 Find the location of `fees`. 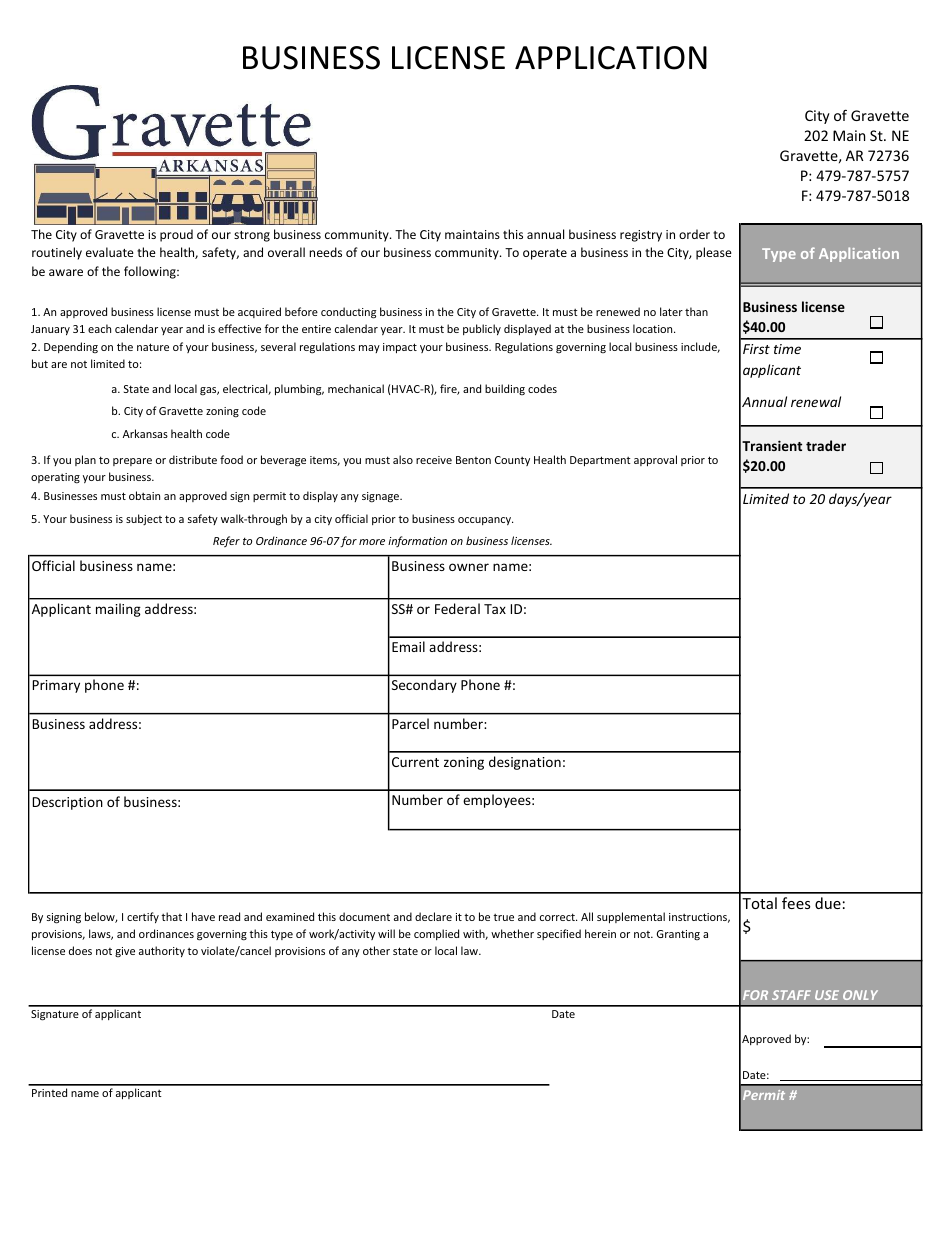

fees is located at coordinates (796, 903).
